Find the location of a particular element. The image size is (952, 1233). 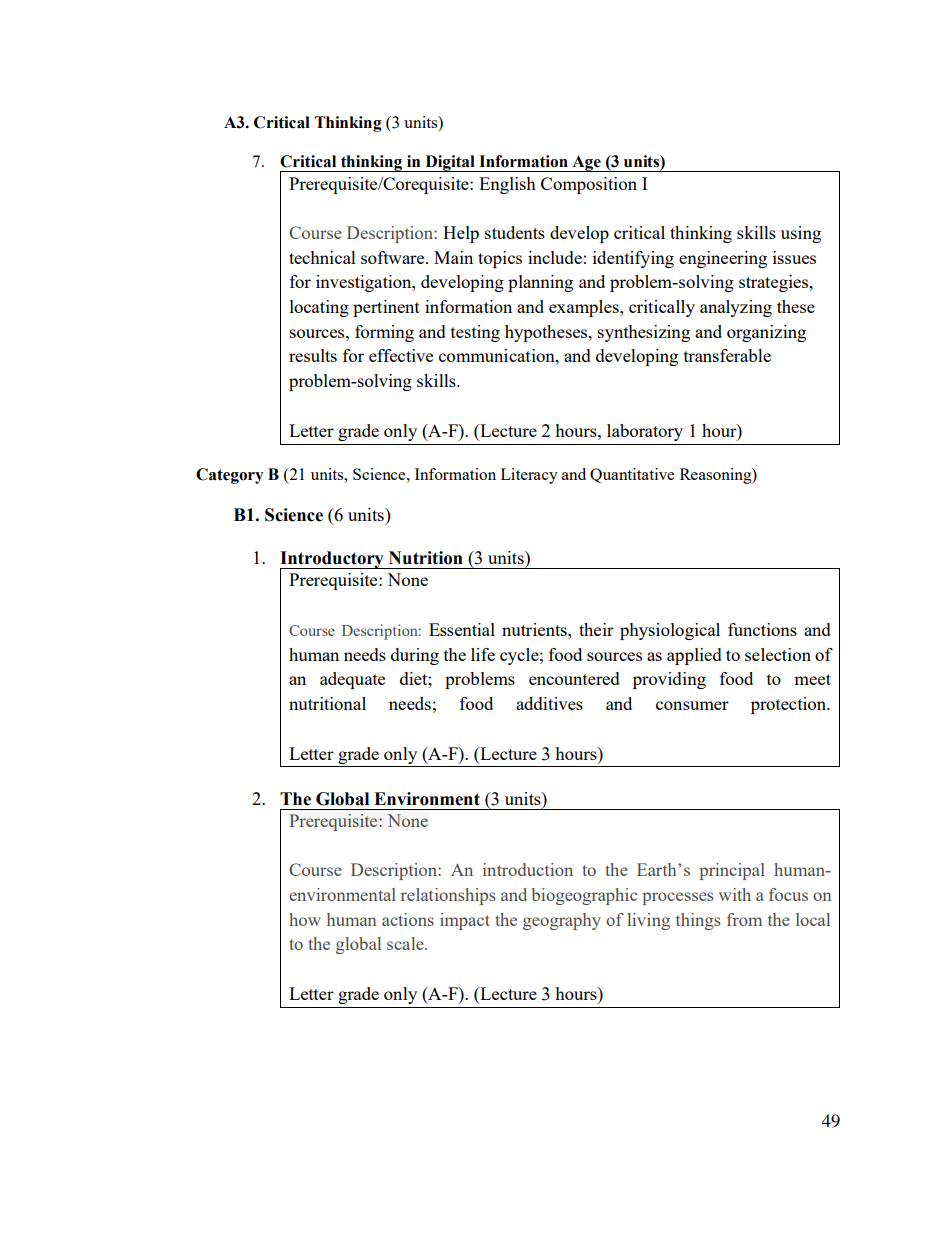

life is located at coordinates (483, 654).
